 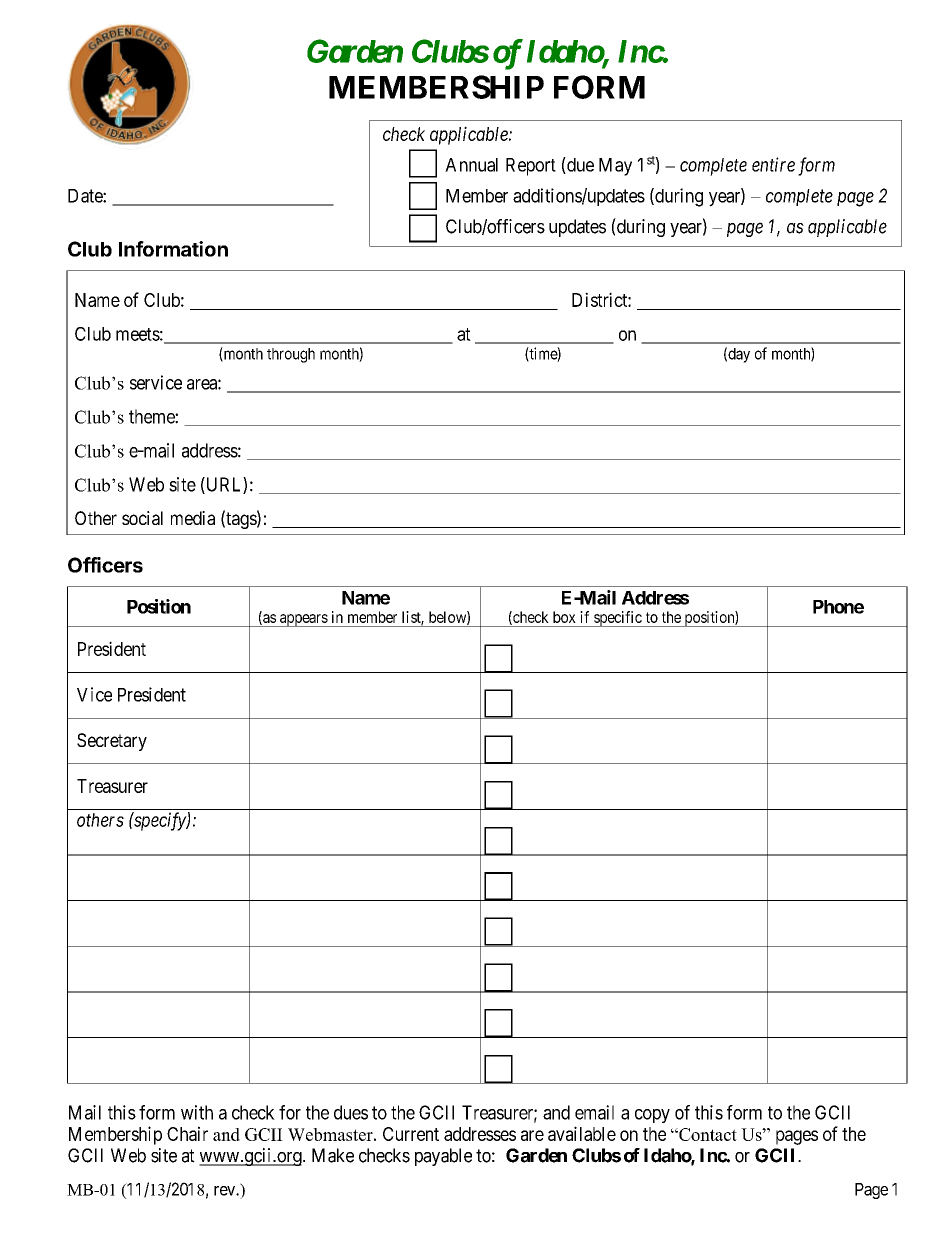 I want to click on May, so click(x=615, y=167).
